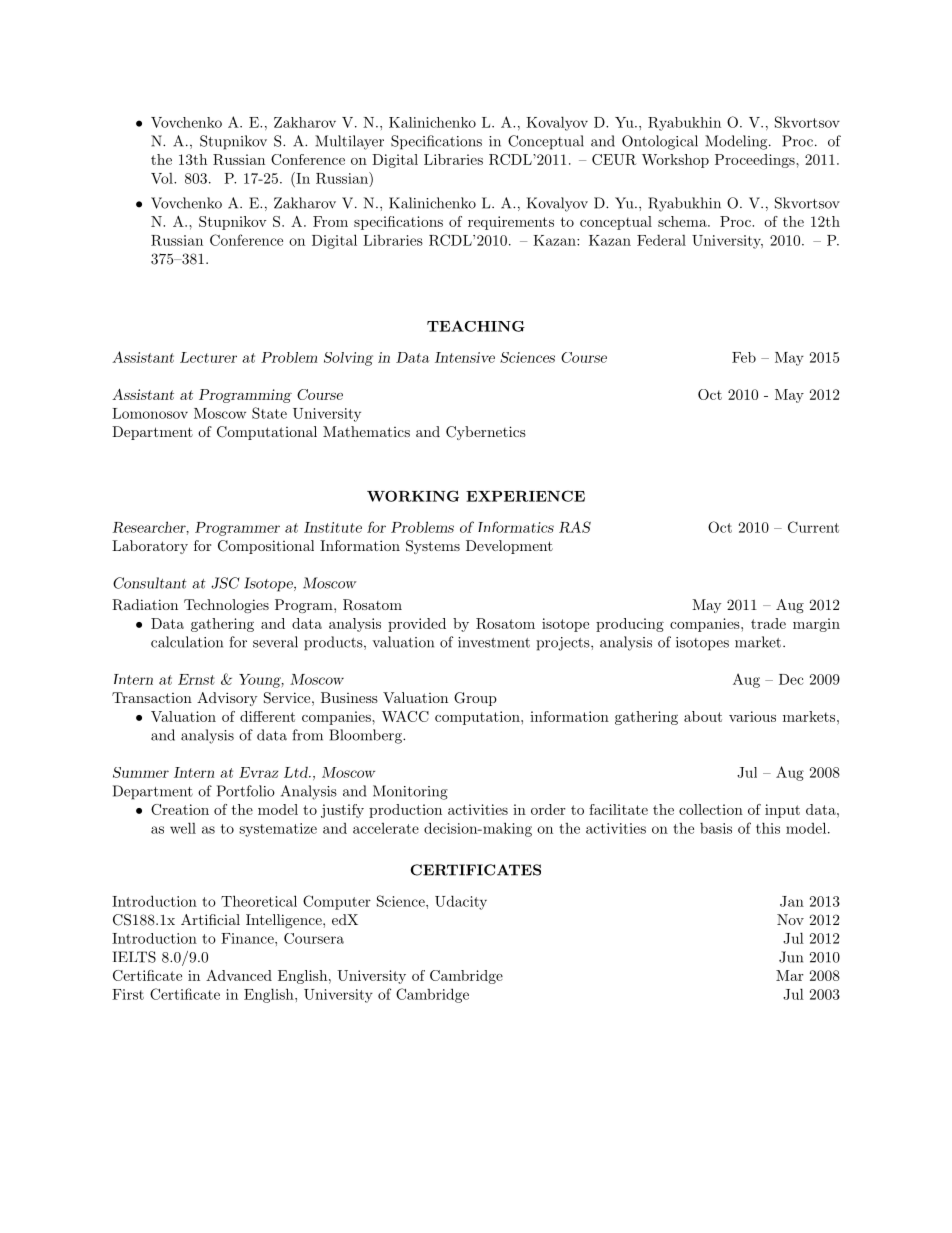 The image size is (952, 1233). Describe the element at coordinates (675, 161) in the image. I see `Workshop` at that location.
